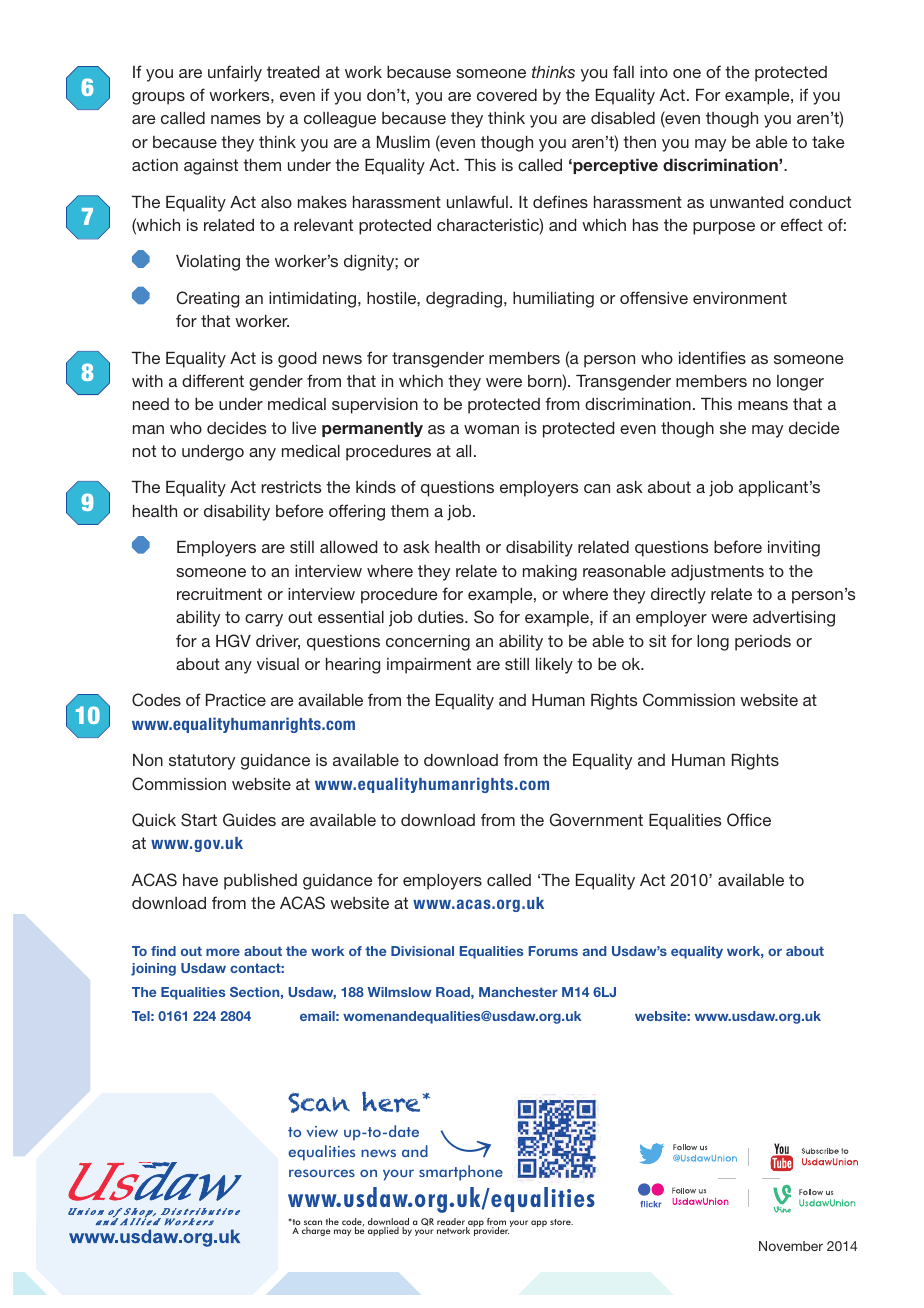 The width and height of the page is (924, 1308). Describe the element at coordinates (507, 95) in the page. I see `covered` at that location.
